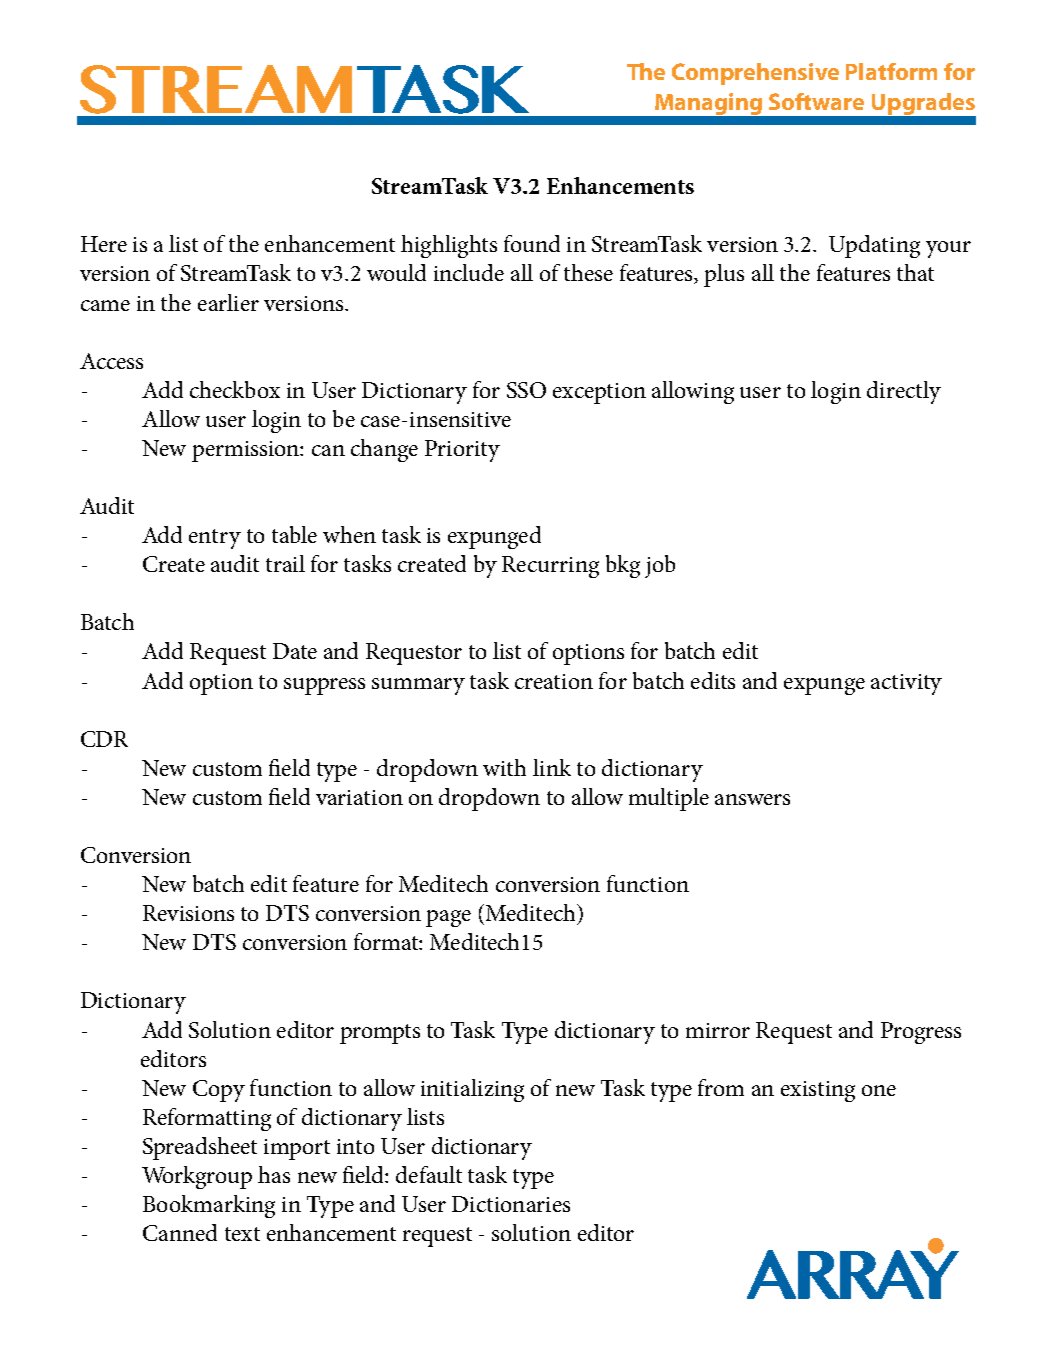  Describe the element at coordinates (209, 1206) in the document. I see `Bookmarking` at that location.
